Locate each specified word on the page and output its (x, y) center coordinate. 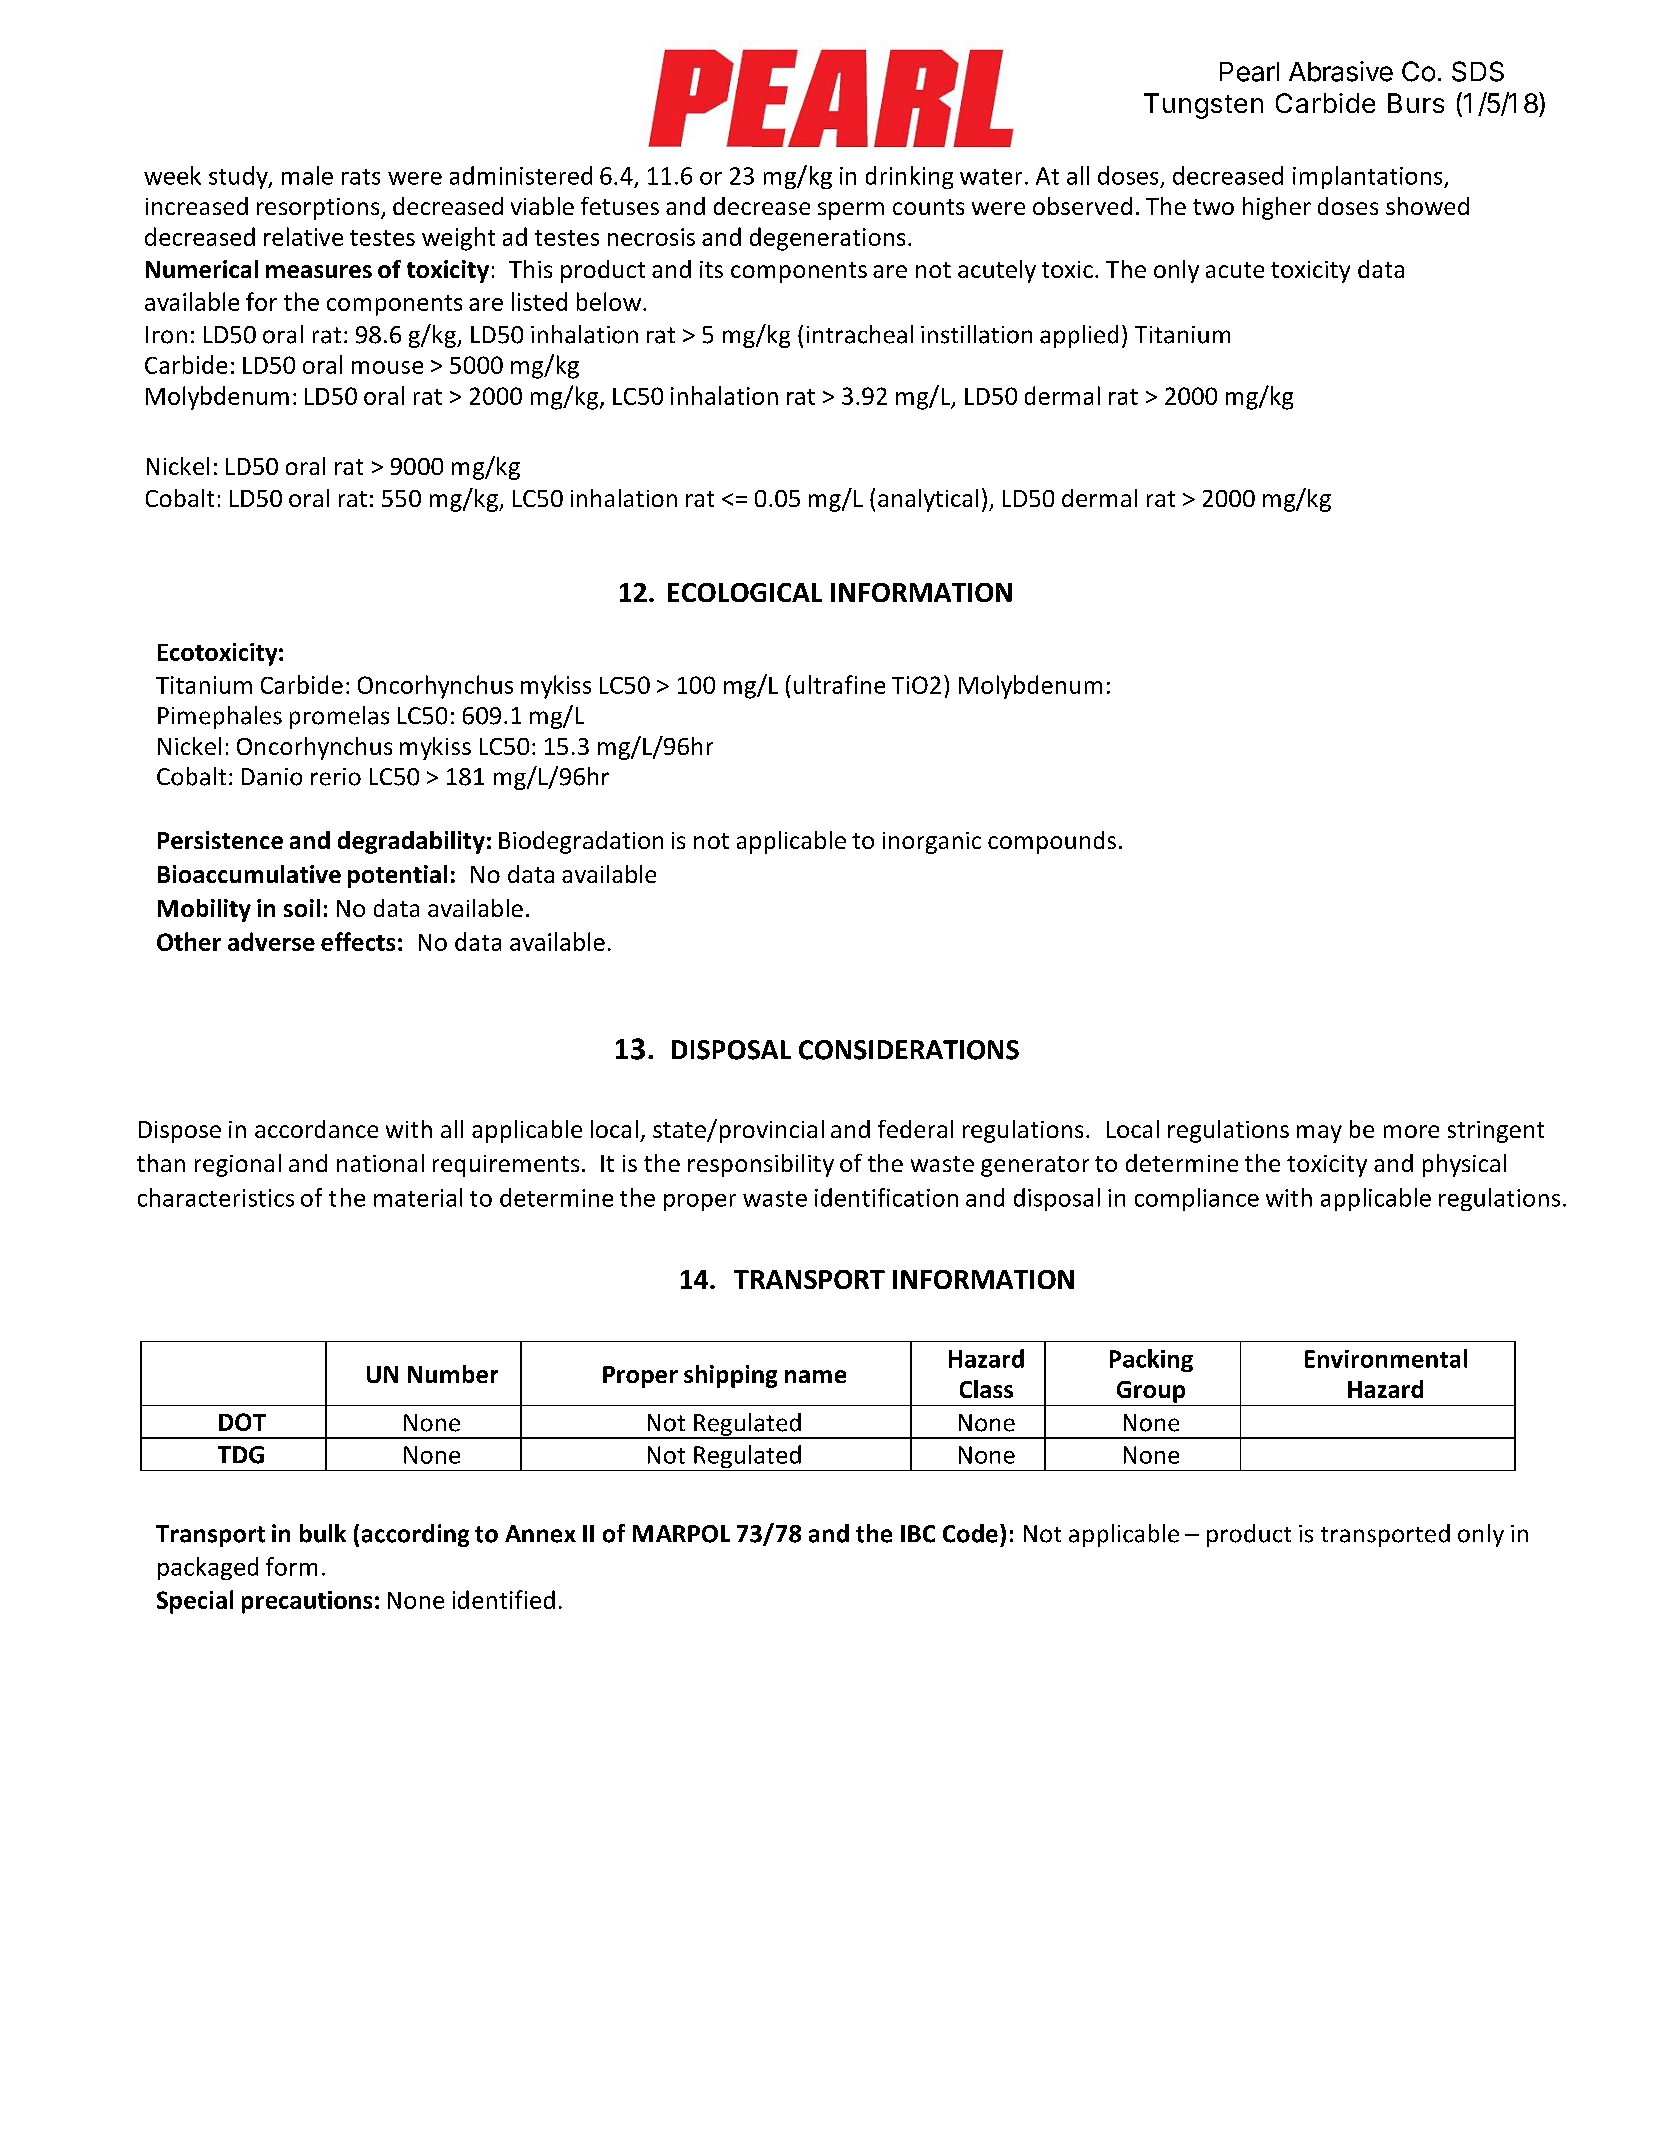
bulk (323, 1533)
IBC (918, 1534)
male (307, 175)
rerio (336, 777)
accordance (316, 1129)
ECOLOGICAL (745, 592)
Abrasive (1341, 71)
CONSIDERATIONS (909, 1050)
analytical (928, 500)
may (1319, 1134)
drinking (909, 177)
